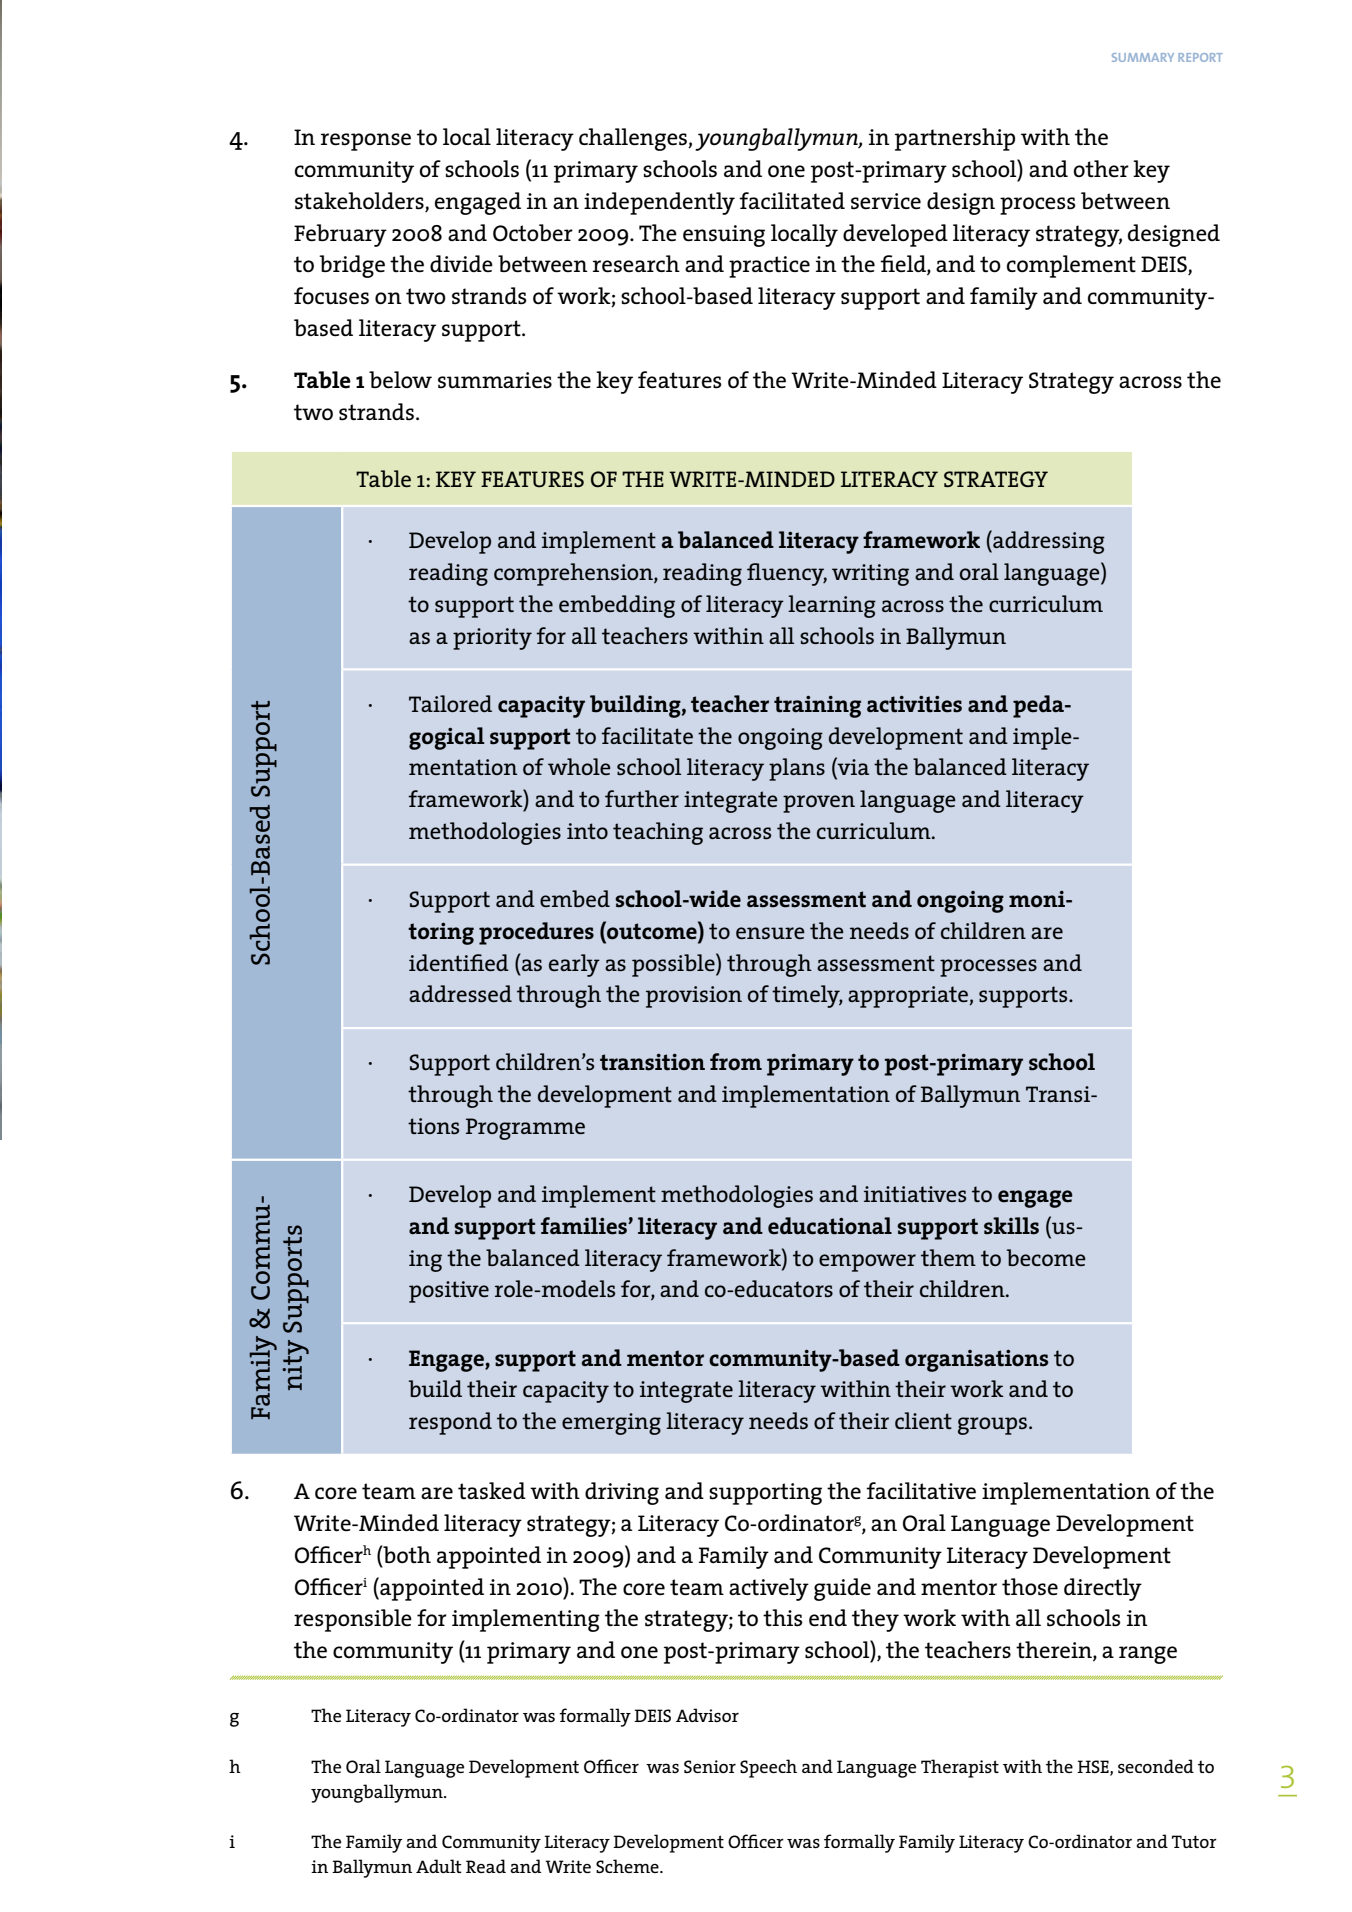 This document has width=1352, height=1912. What do you see at coordinates (438, 1866) in the document?
I see `Adult` at bounding box center [438, 1866].
